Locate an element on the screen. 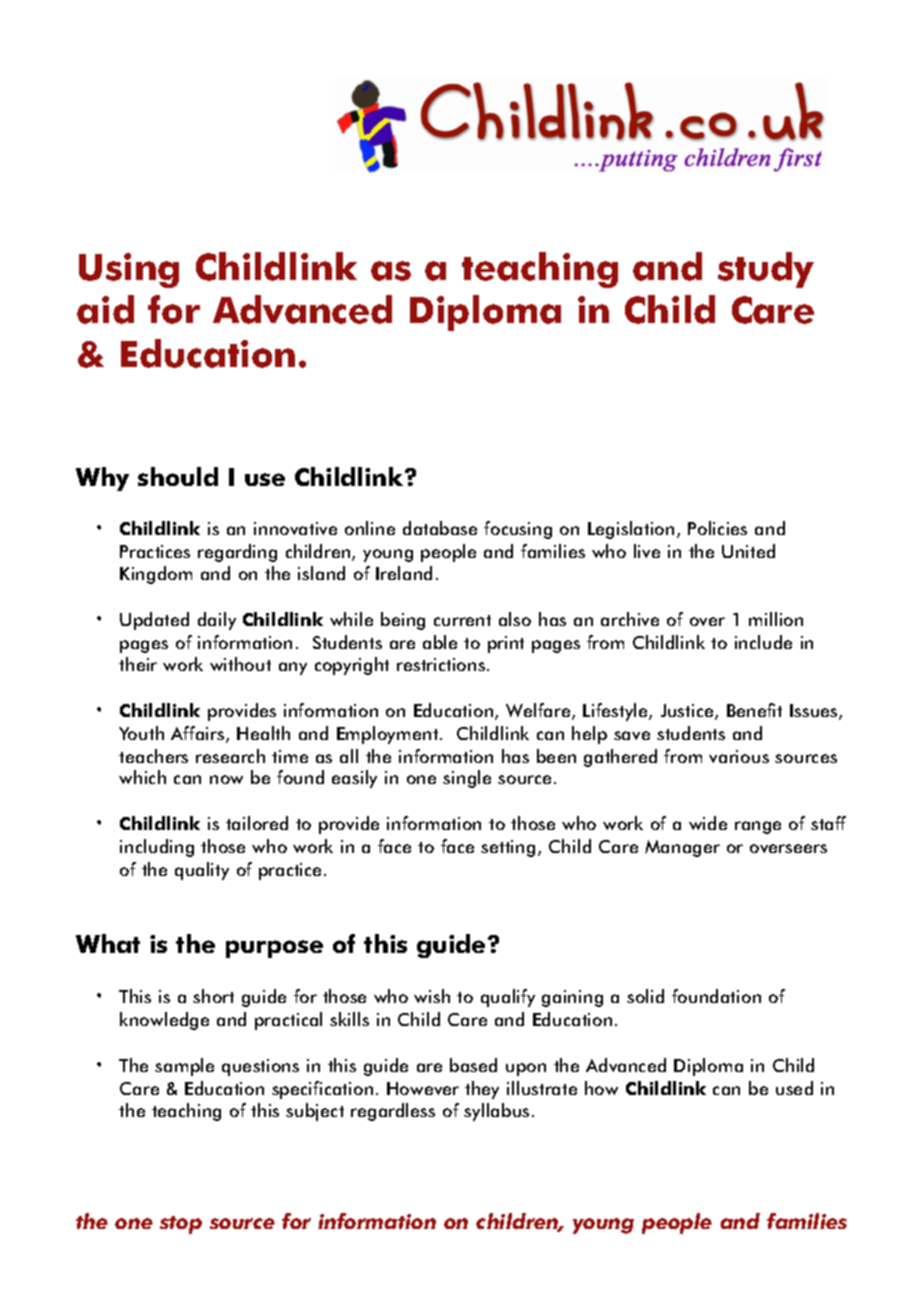  Policies is located at coordinates (717, 528).
